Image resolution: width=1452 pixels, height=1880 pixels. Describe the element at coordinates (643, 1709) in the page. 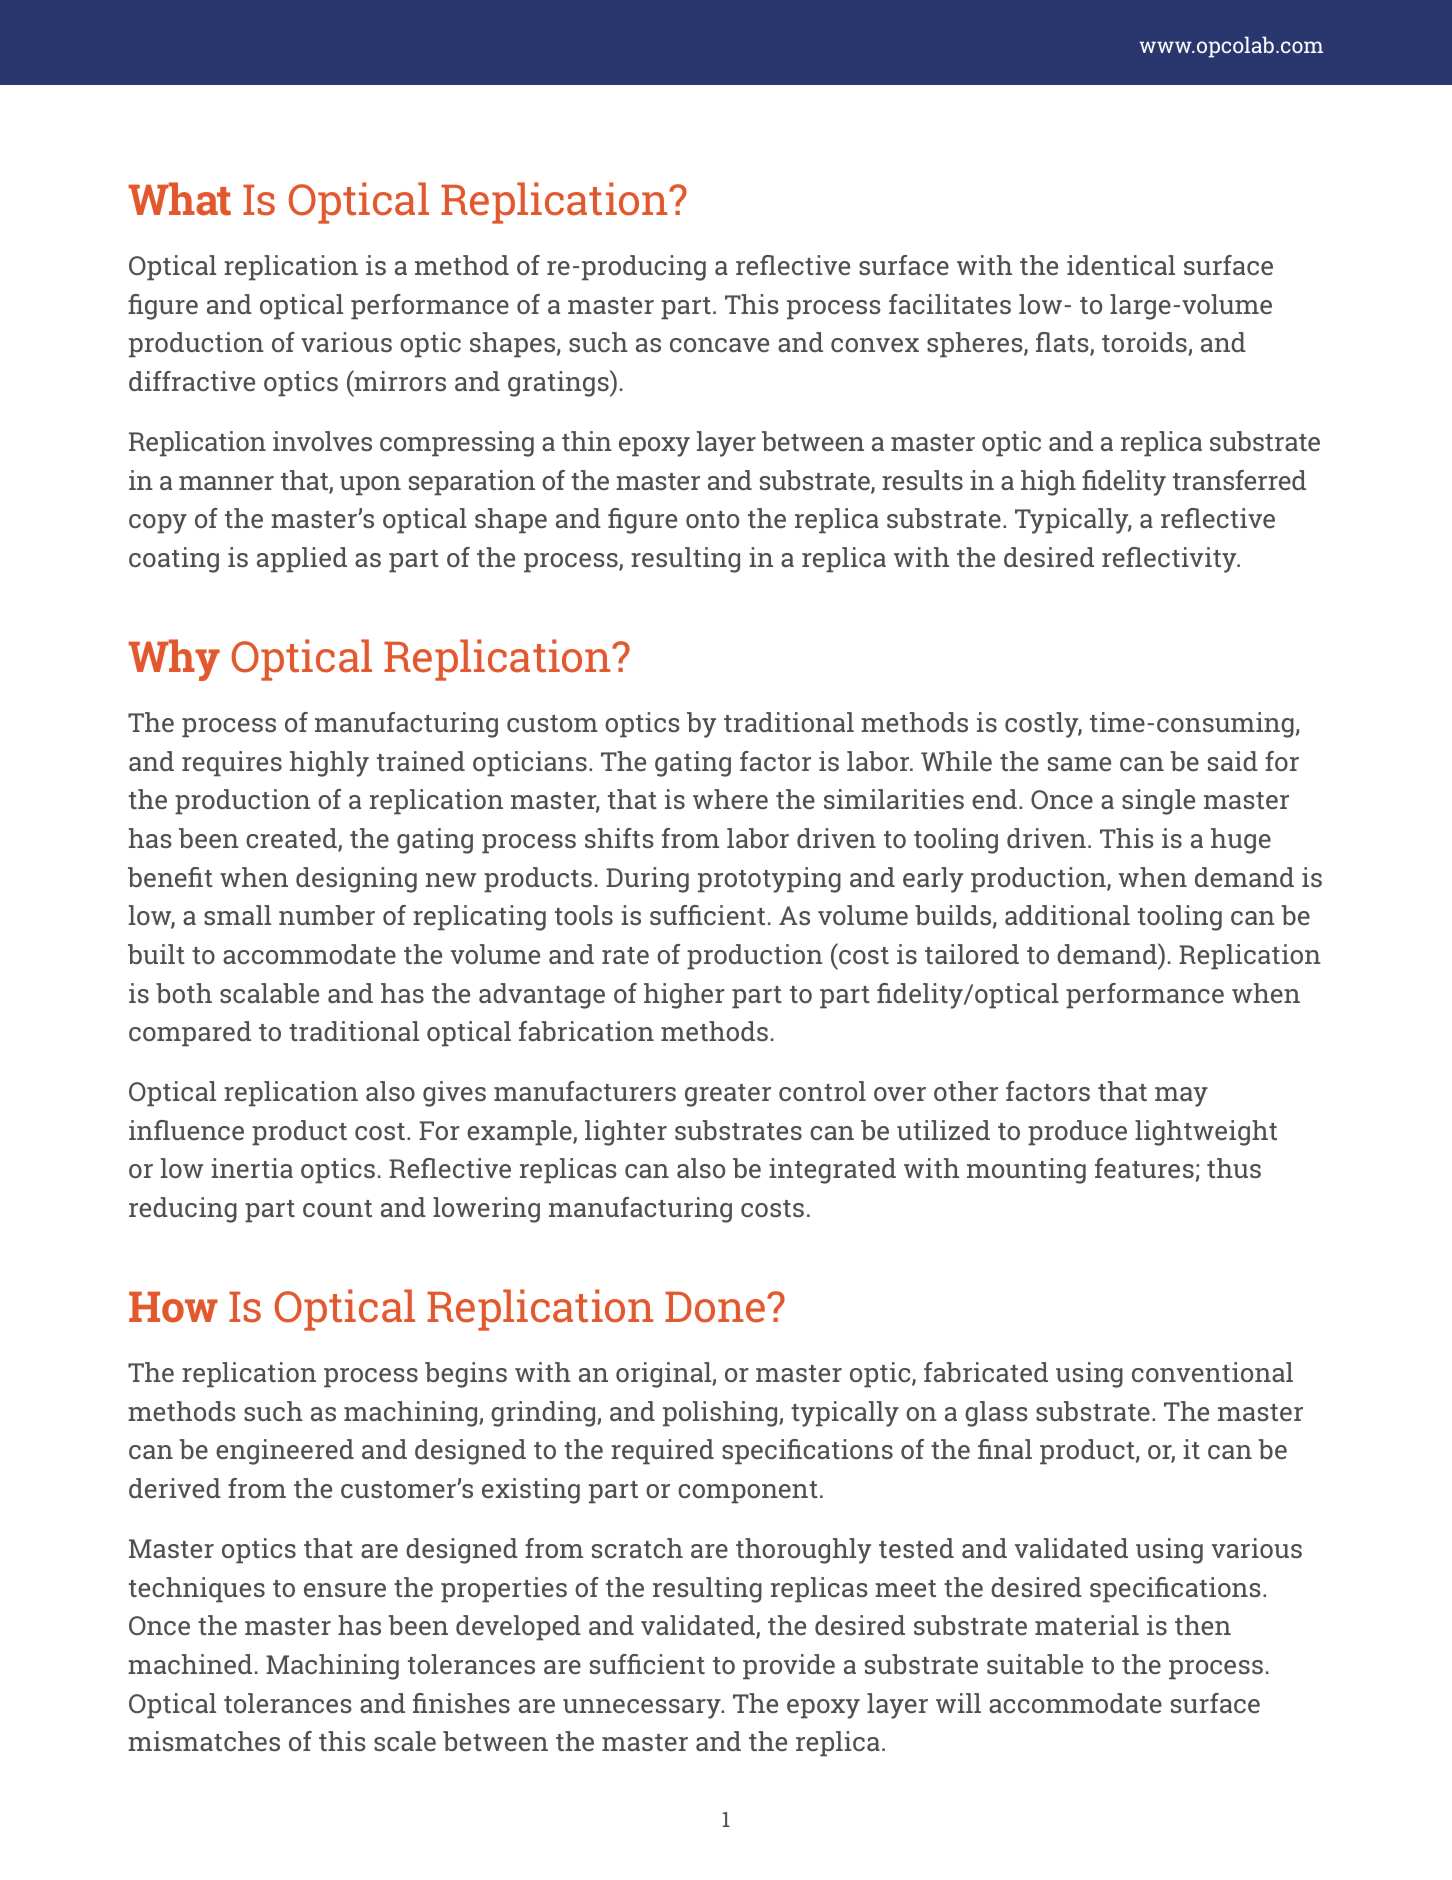

I see `unnecessary` at that location.
